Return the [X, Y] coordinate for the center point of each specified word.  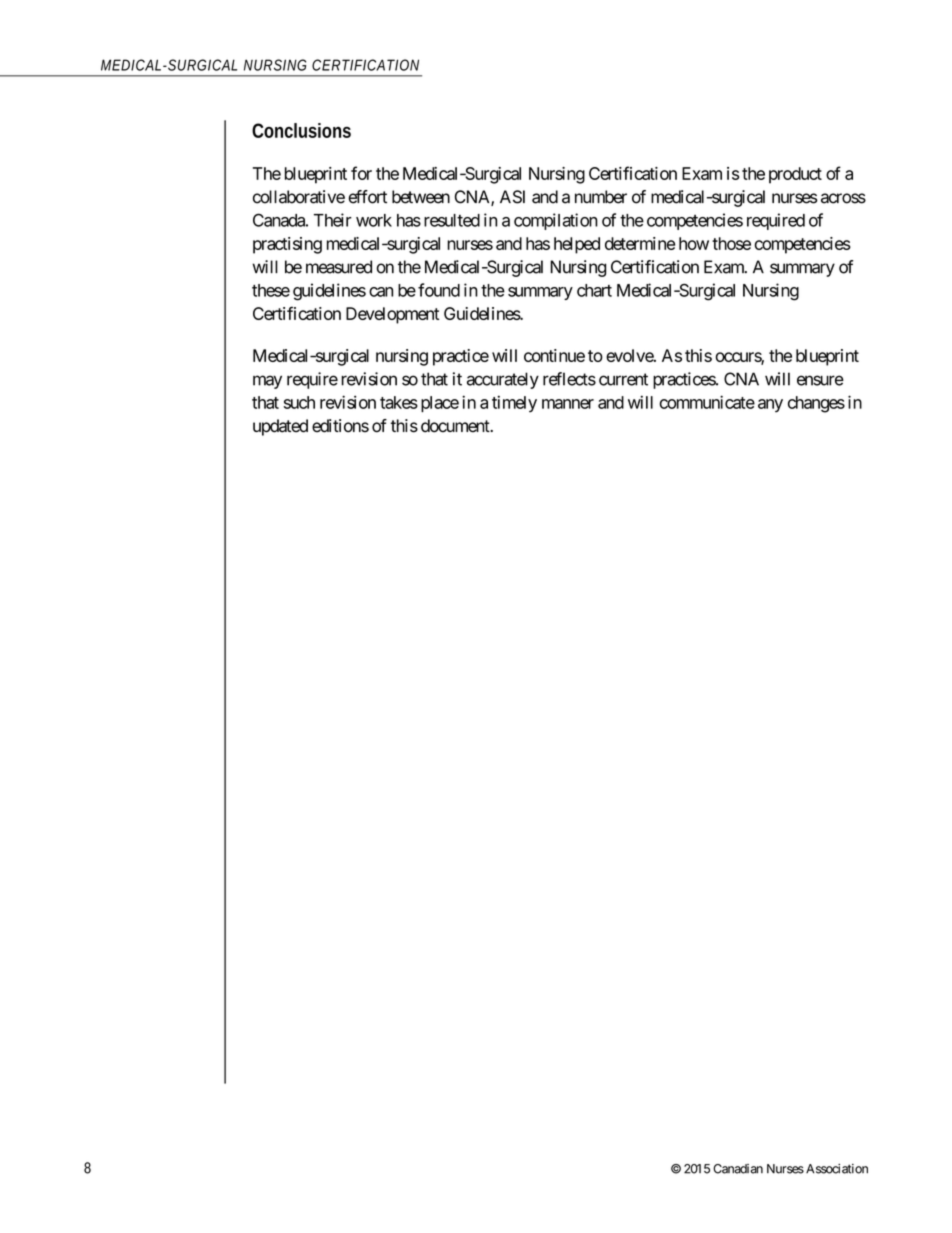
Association [837, 1169]
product [795, 175]
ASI [512, 197]
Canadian [738, 1169]
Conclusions [301, 130]
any [770, 405]
